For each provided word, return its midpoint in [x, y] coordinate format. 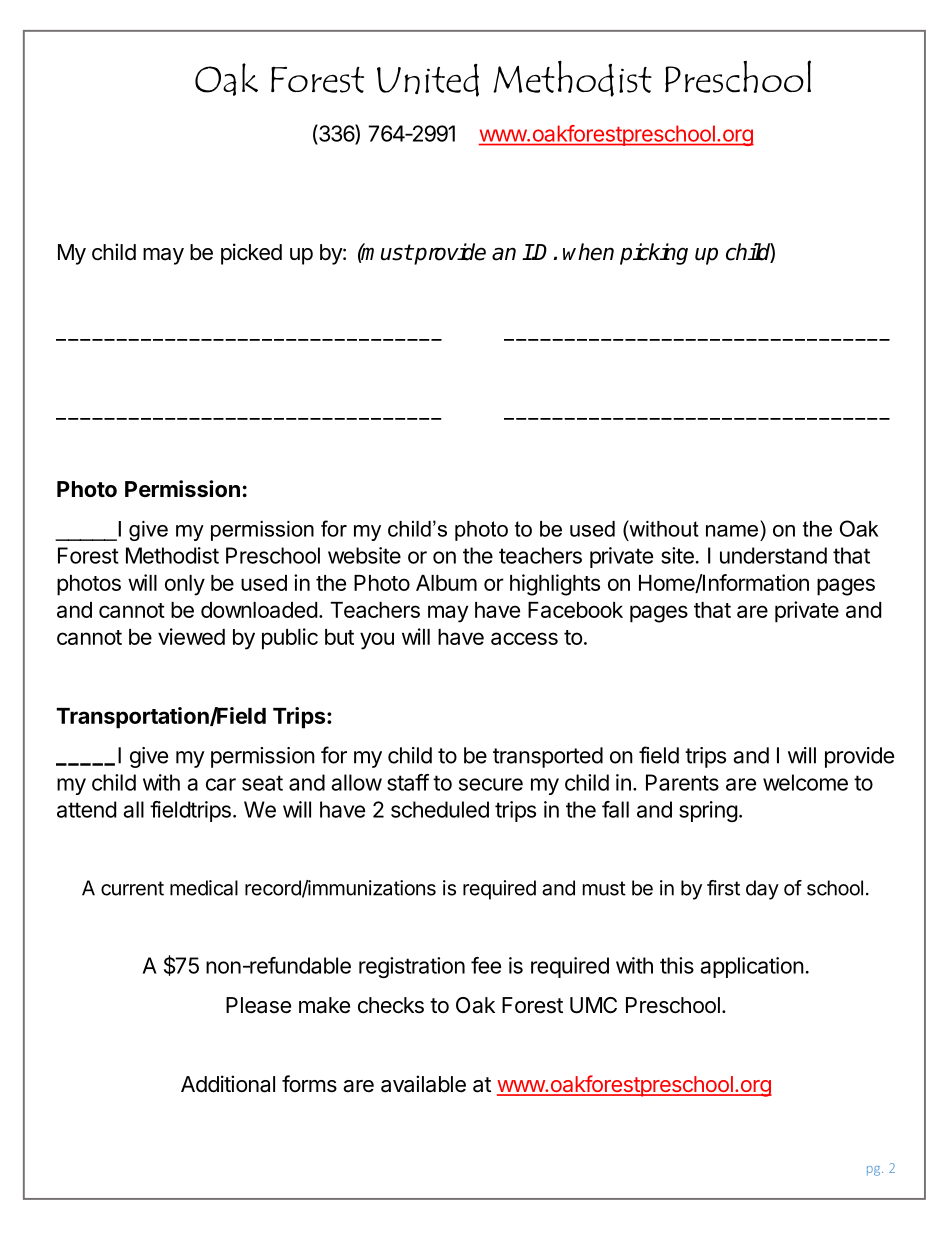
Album [446, 583]
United [428, 80]
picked [251, 254]
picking [654, 254]
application [752, 967]
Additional [228, 1084]
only [185, 585]
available [423, 1084]
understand [773, 555]
